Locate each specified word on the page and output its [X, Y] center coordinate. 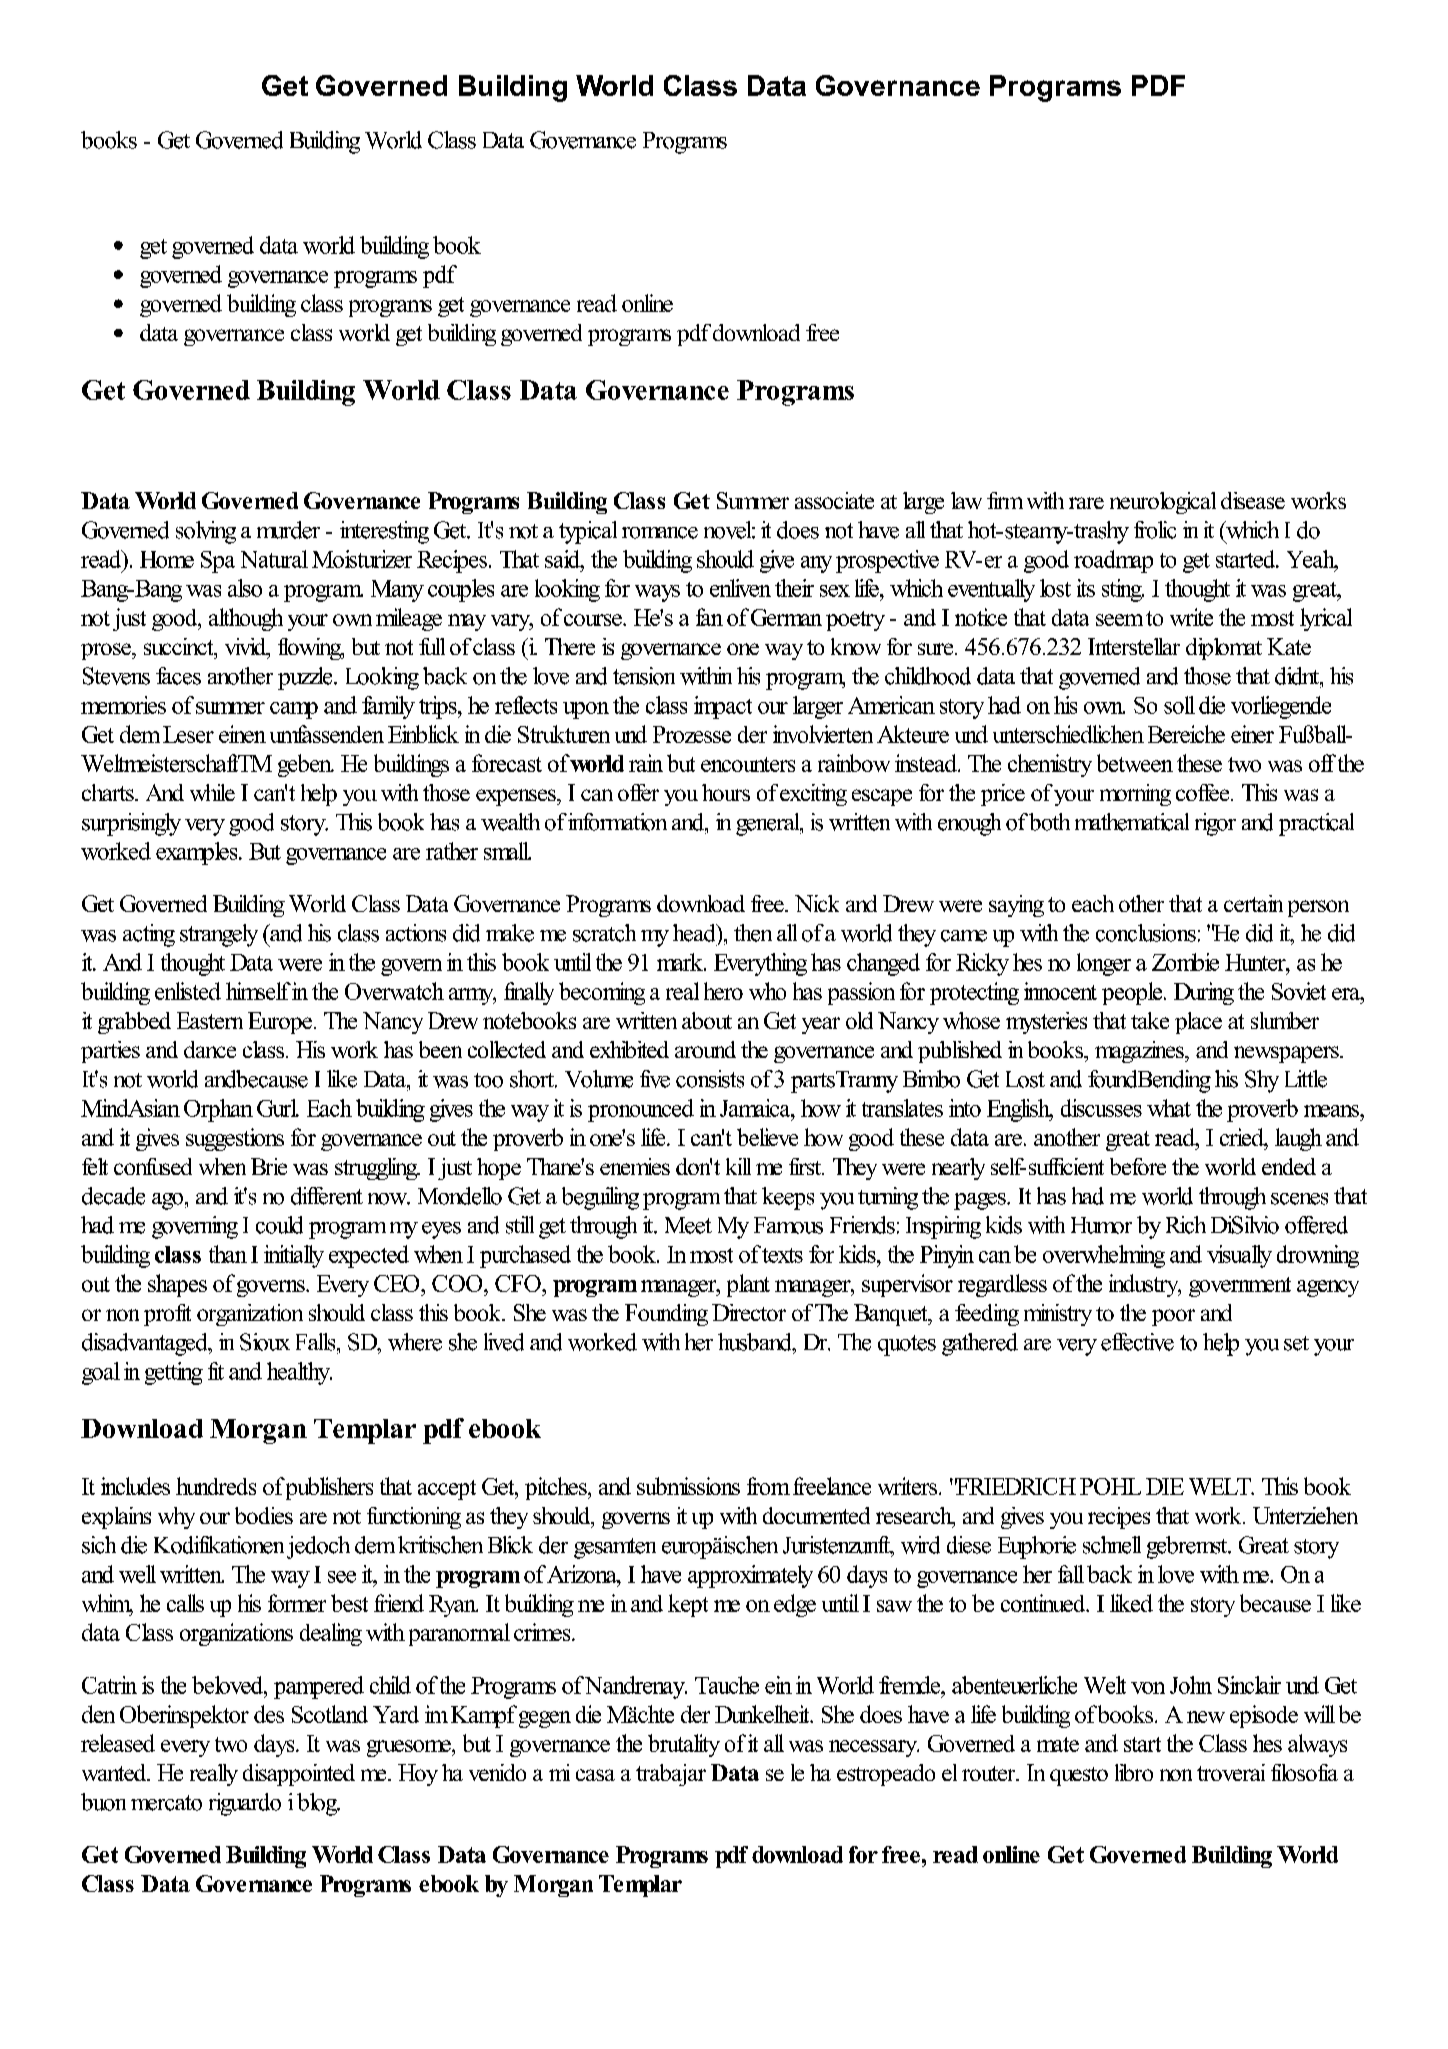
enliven [740, 588]
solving [206, 532]
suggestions [235, 1139]
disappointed [299, 1775]
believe [767, 1137]
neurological [1163, 503]
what [1169, 1108]
